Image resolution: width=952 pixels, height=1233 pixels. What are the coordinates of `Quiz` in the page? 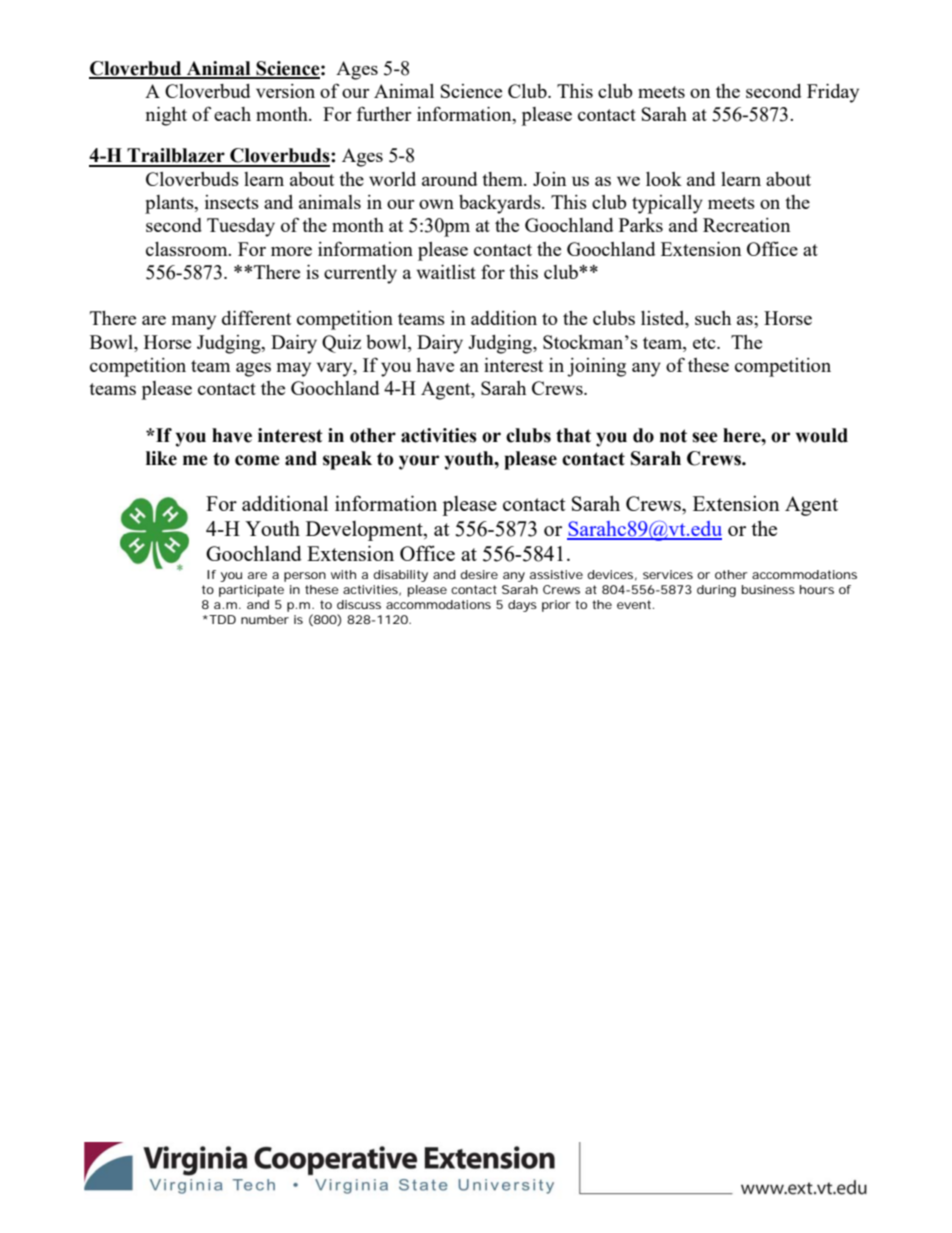 It's located at (341, 344).
